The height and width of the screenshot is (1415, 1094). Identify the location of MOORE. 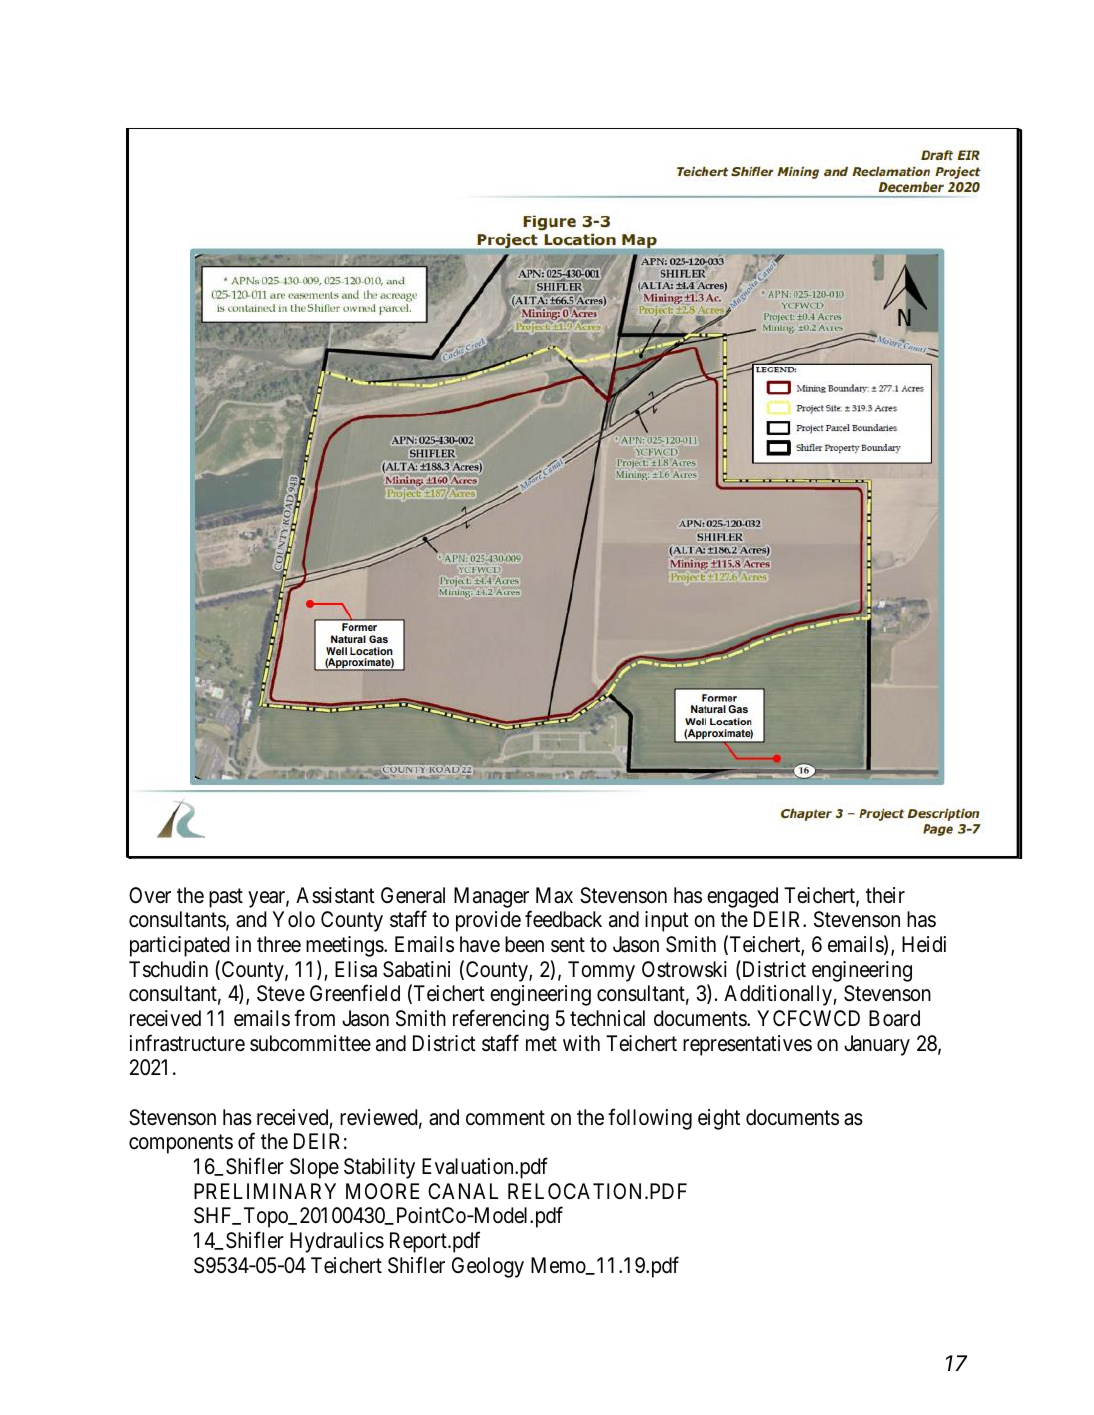
(383, 1191).
